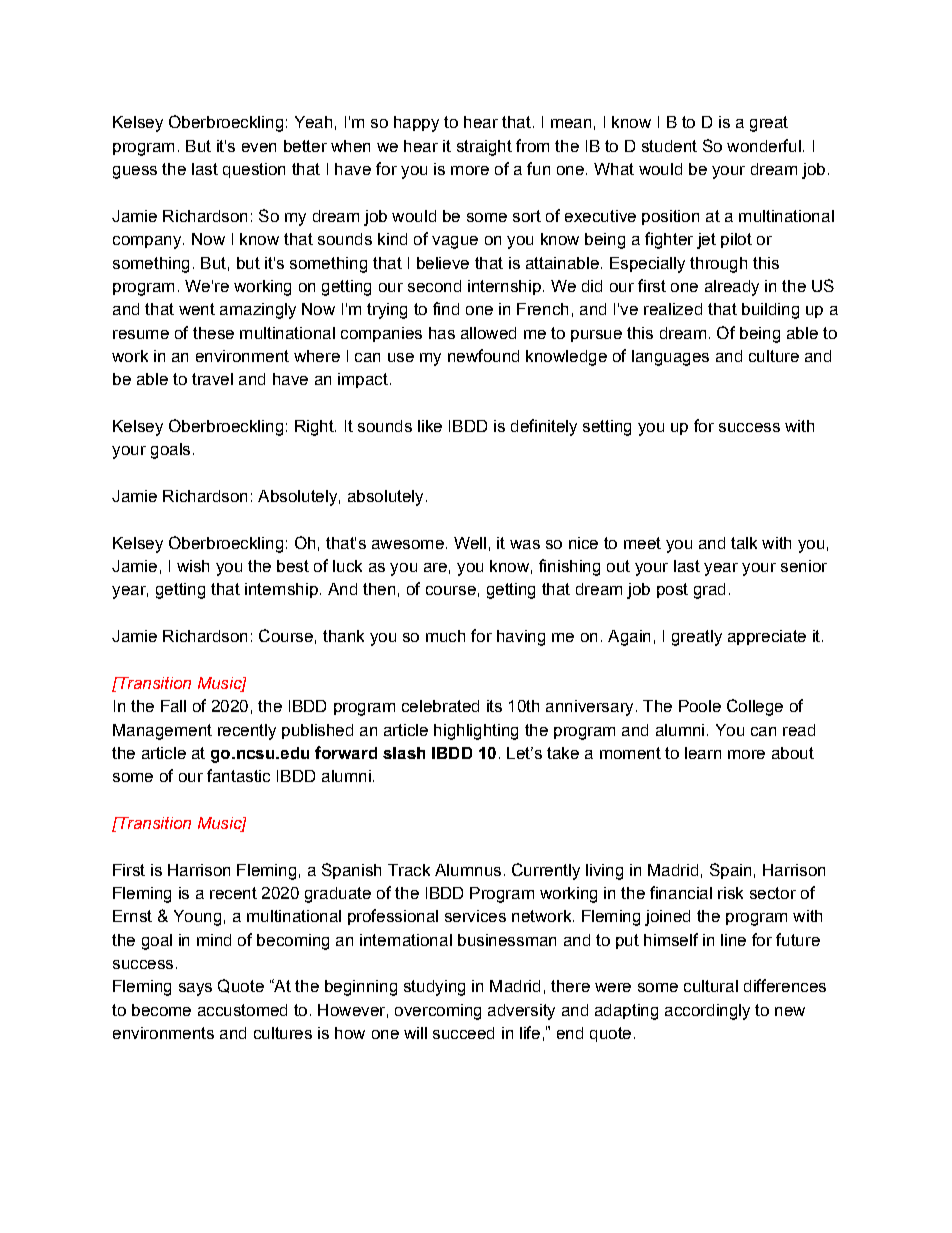 The width and height of the image is (952, 1233). Describe the element at coordinates (195, 989) in the image. I see `says` at that location.
